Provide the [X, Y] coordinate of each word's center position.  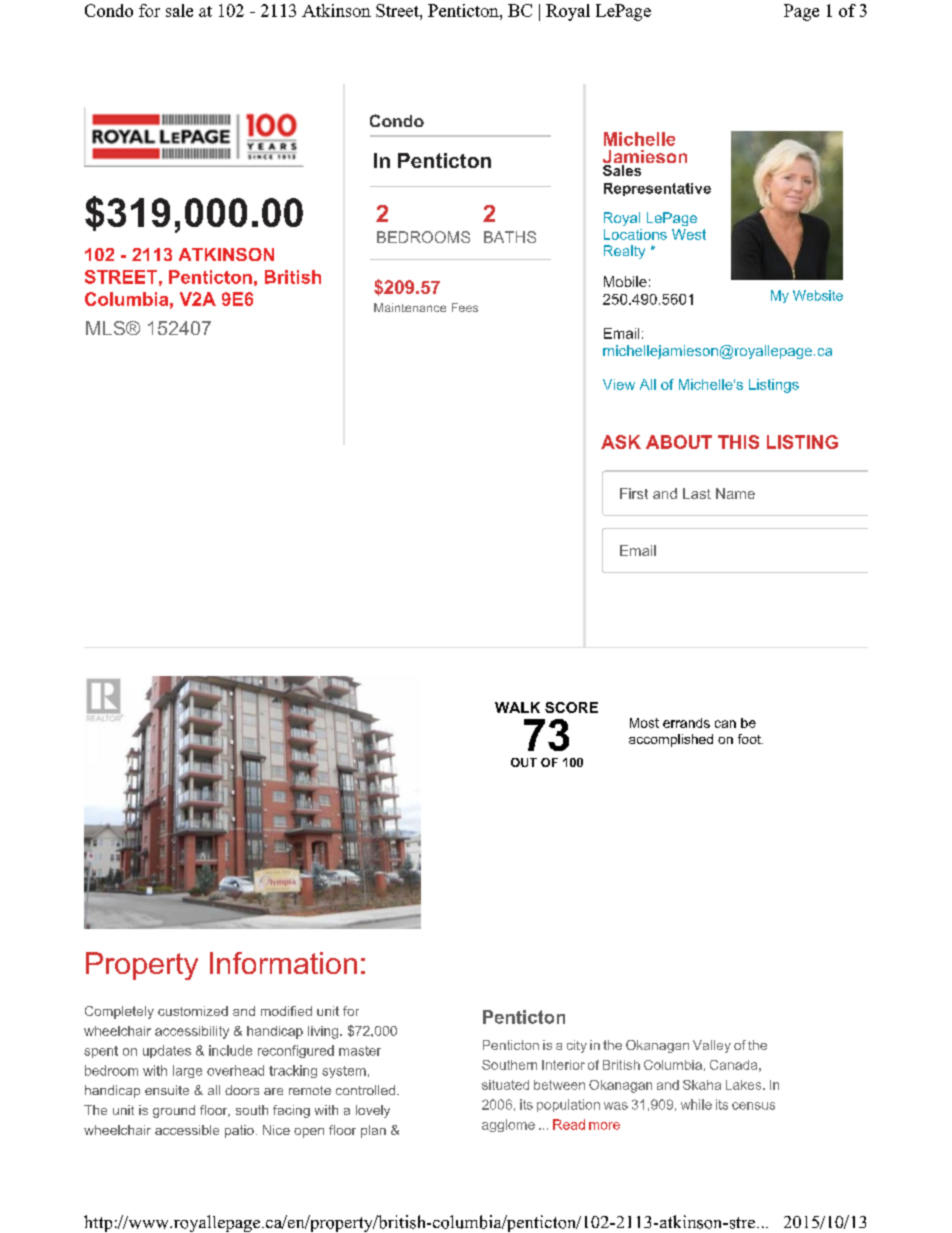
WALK [517, 707]
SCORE [571, 707]
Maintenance [410, 307]
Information [283, 963]
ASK [621, 442]
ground [174, 1111]
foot [750, 739]
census [753, 1106]
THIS [738, 442]
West [689, 234]
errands [686, 723]
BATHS [510, 237]
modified [286, 1011]
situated [505, 1085]
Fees [465, 307]
